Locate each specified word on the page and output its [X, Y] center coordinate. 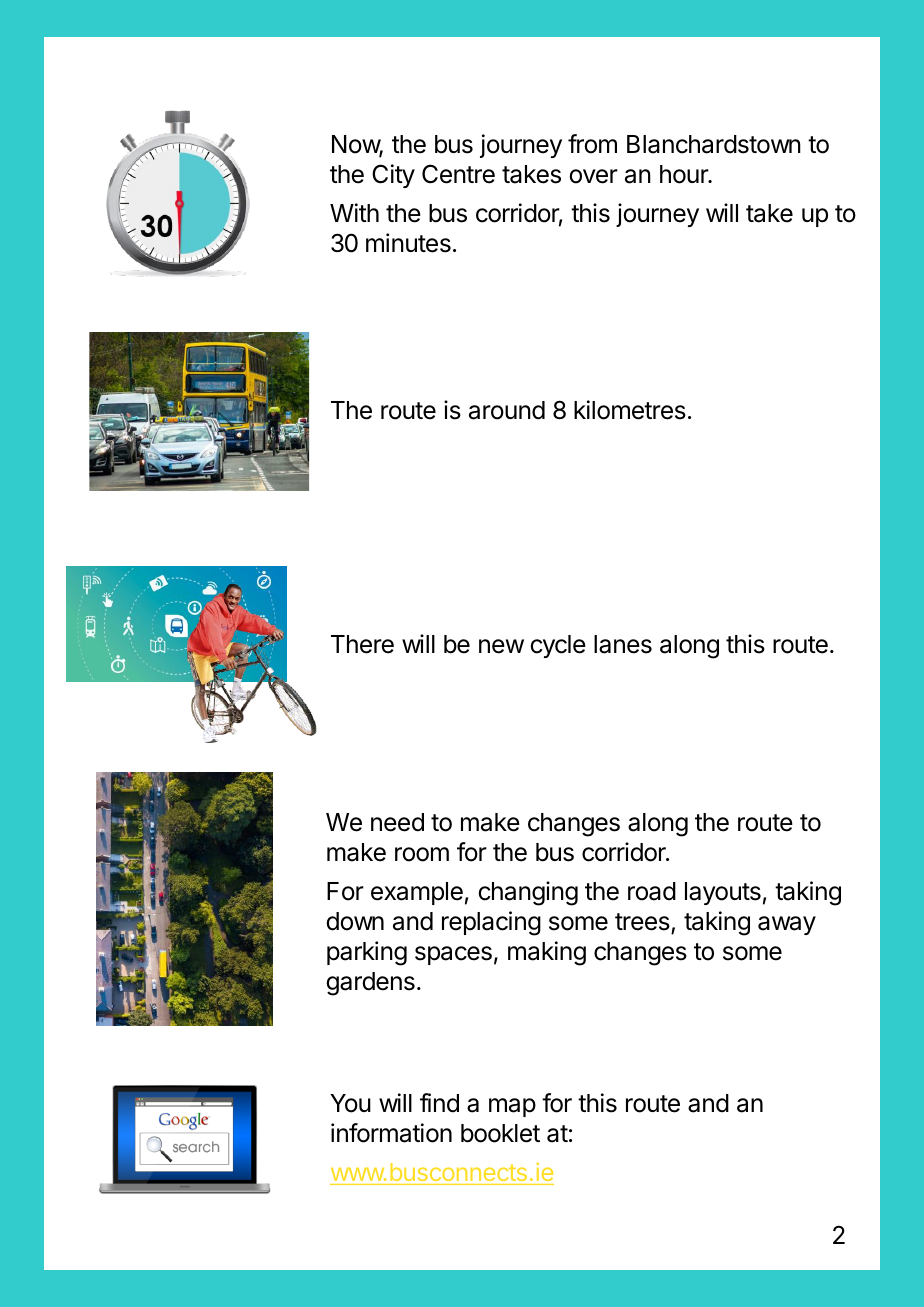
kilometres [630, 410]
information [391, 1133]
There [362, 644]
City [393, 176]
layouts [723, 893]
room [422, 854]
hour [685, 174]
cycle [558, 646]
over [593, 176]
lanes [623, 644]
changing [528, 893]
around [507, 410]
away [787, 925]
